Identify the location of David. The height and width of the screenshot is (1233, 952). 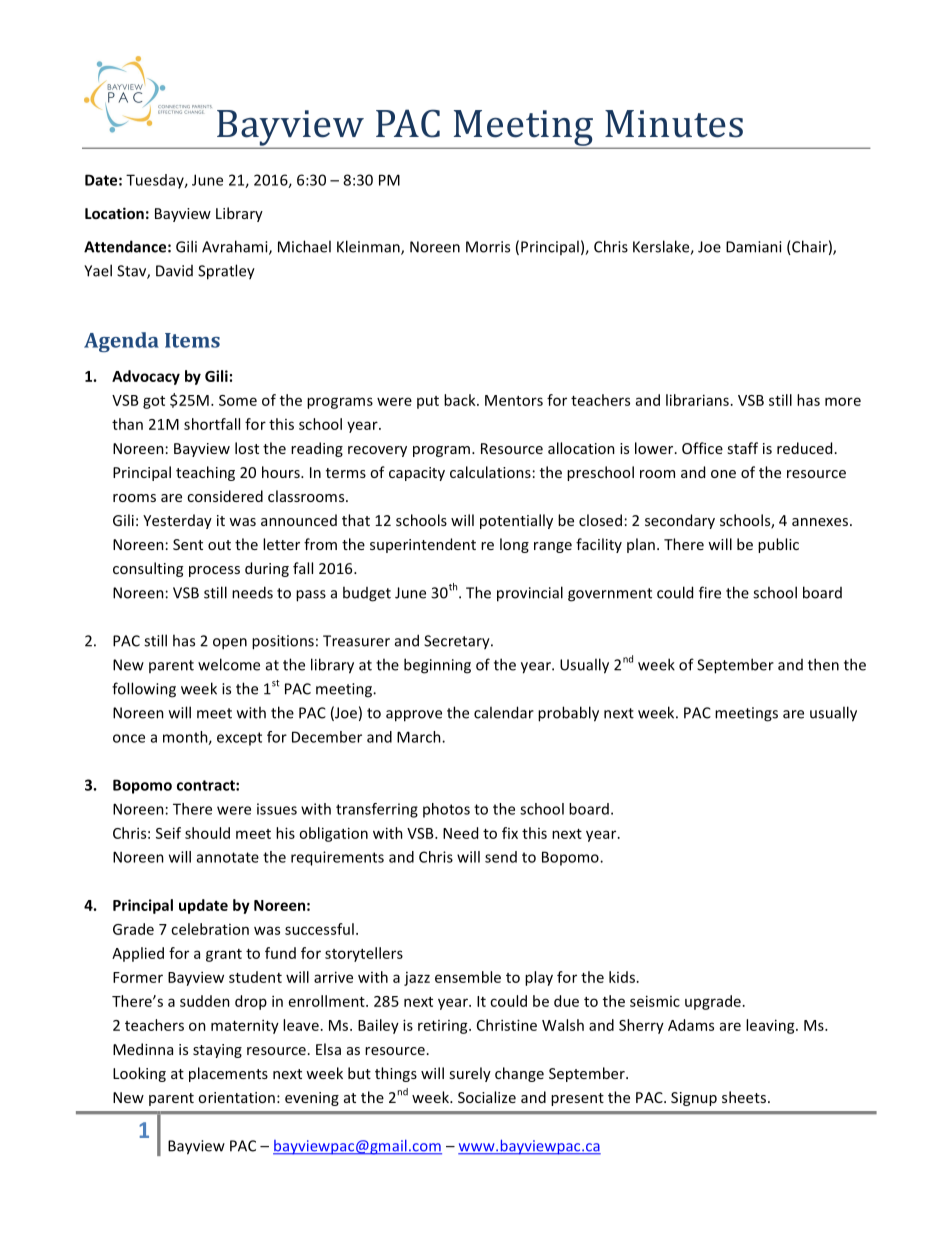
(174, 271).
